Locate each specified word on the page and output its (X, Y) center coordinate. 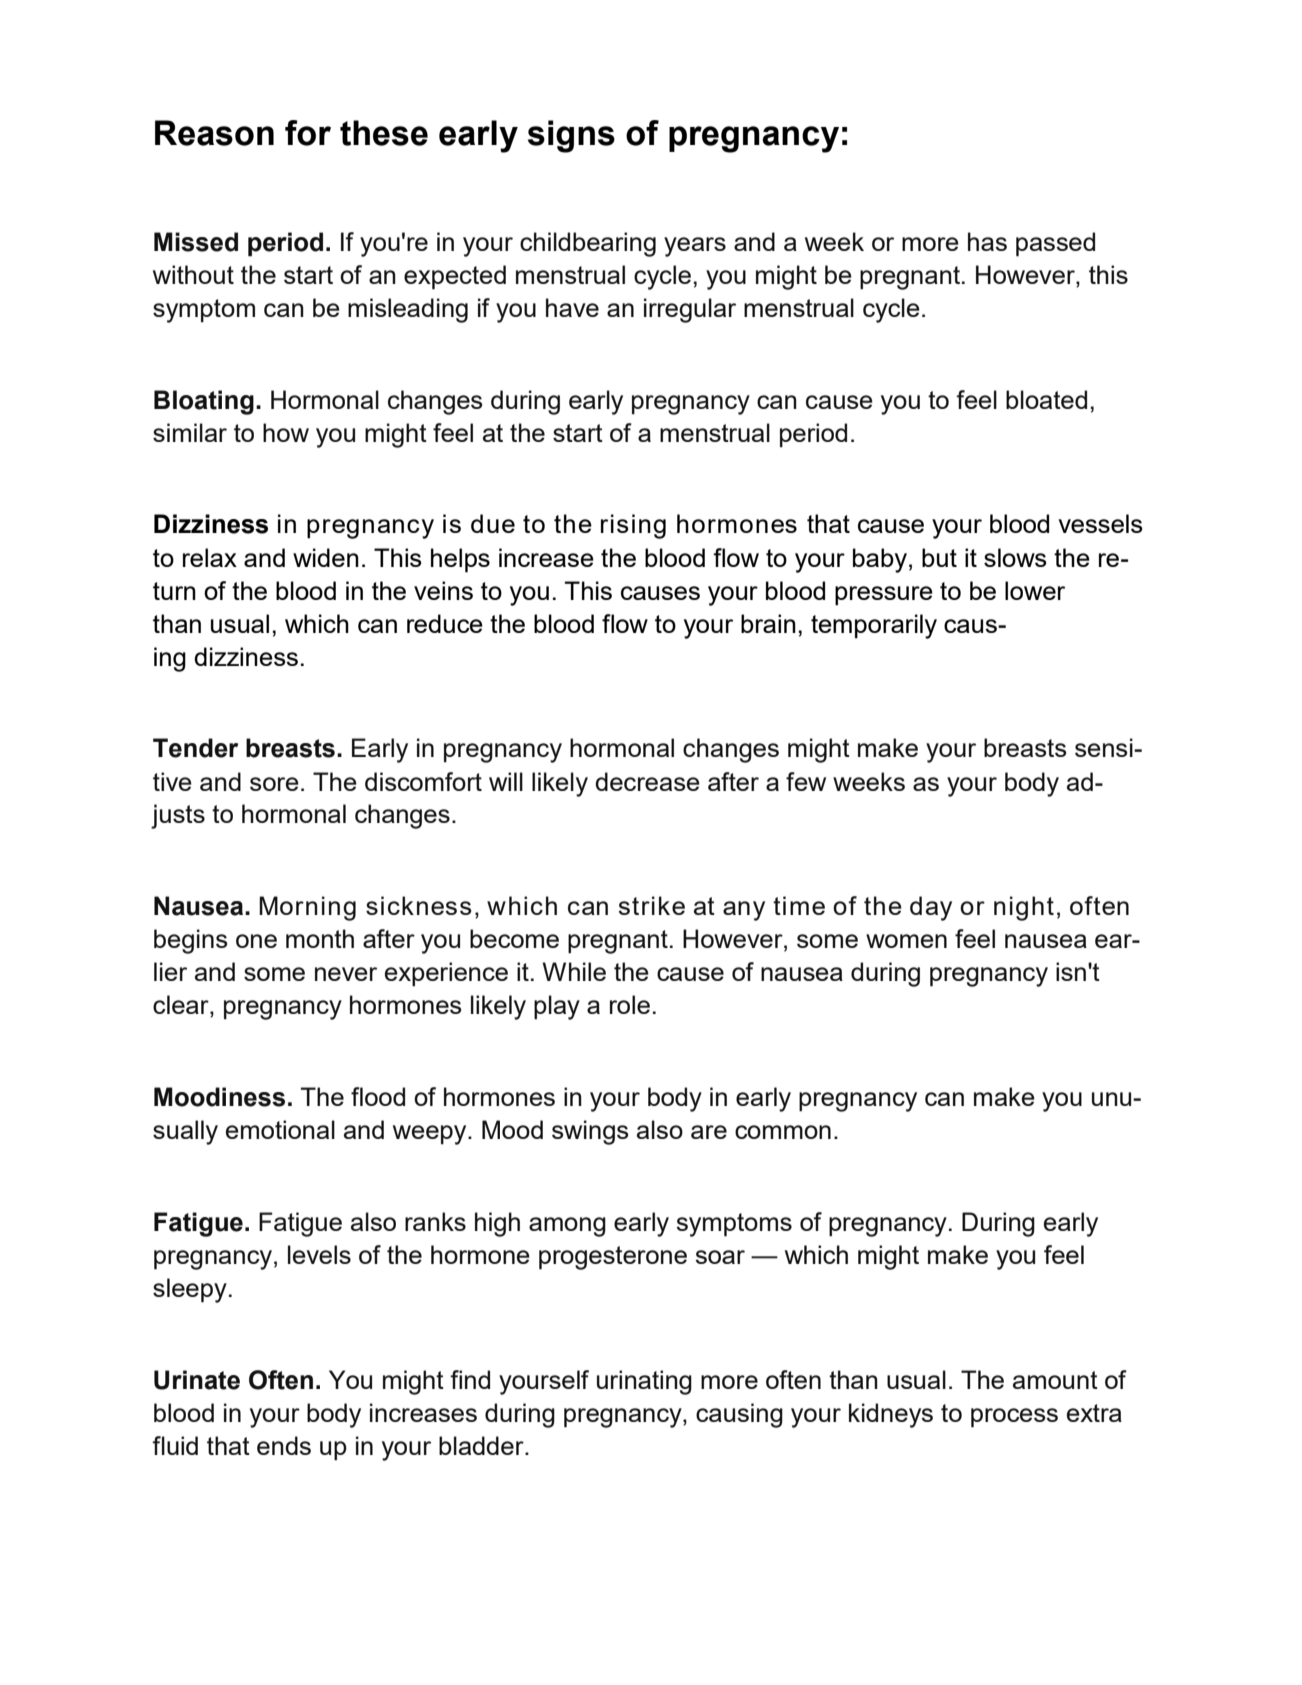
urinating (644, 1382)
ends (284, 1445)
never (346, 974)
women (906, 941)
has (987, 241)
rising (633, 526)
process (1014, 1418)
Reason (214, 133)
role (630, 1004)
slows (1015, 557)
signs (571, 136)
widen (326, 557)
